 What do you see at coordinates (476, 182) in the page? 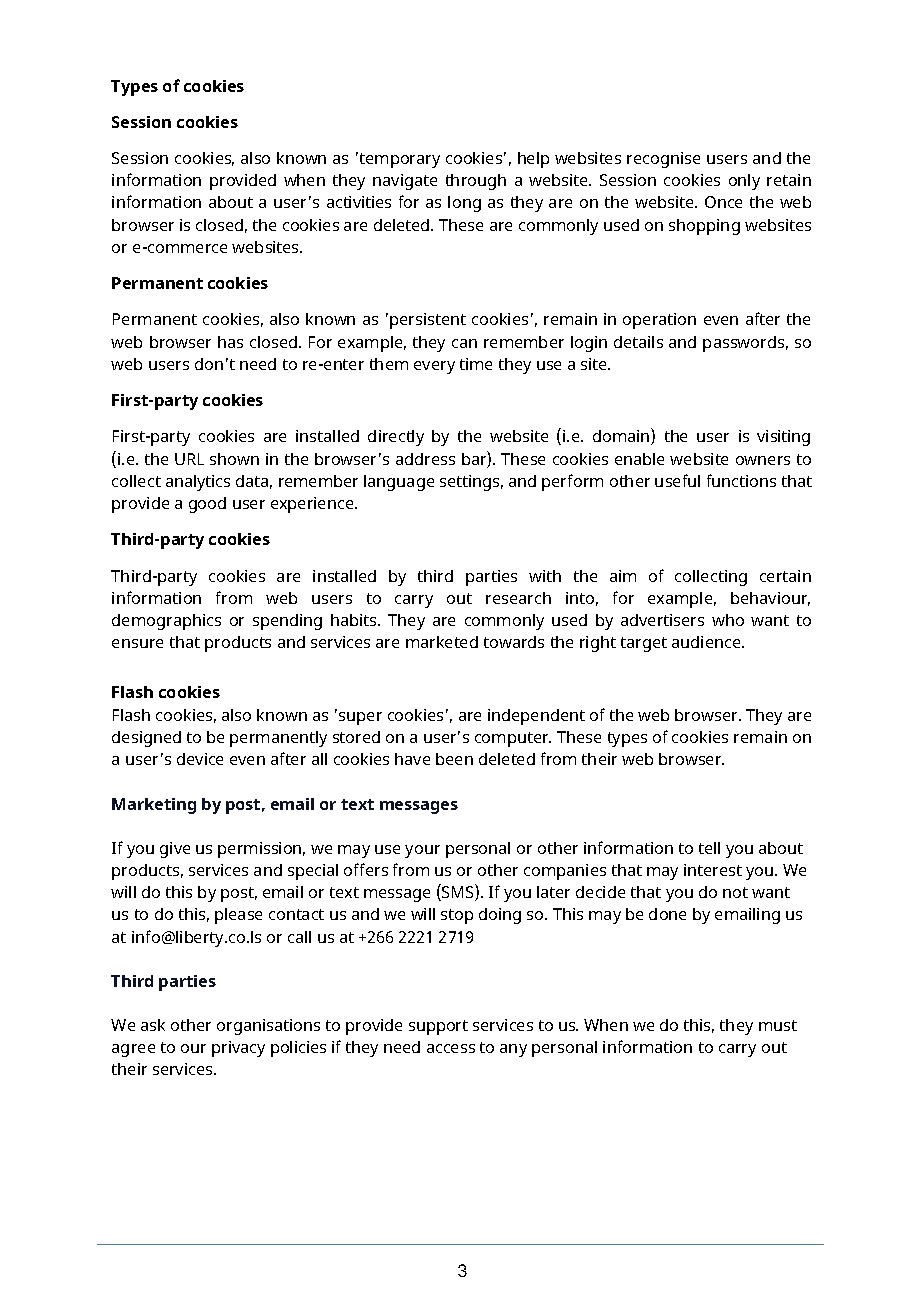
I see `through` at bounding box center [476, 182].
